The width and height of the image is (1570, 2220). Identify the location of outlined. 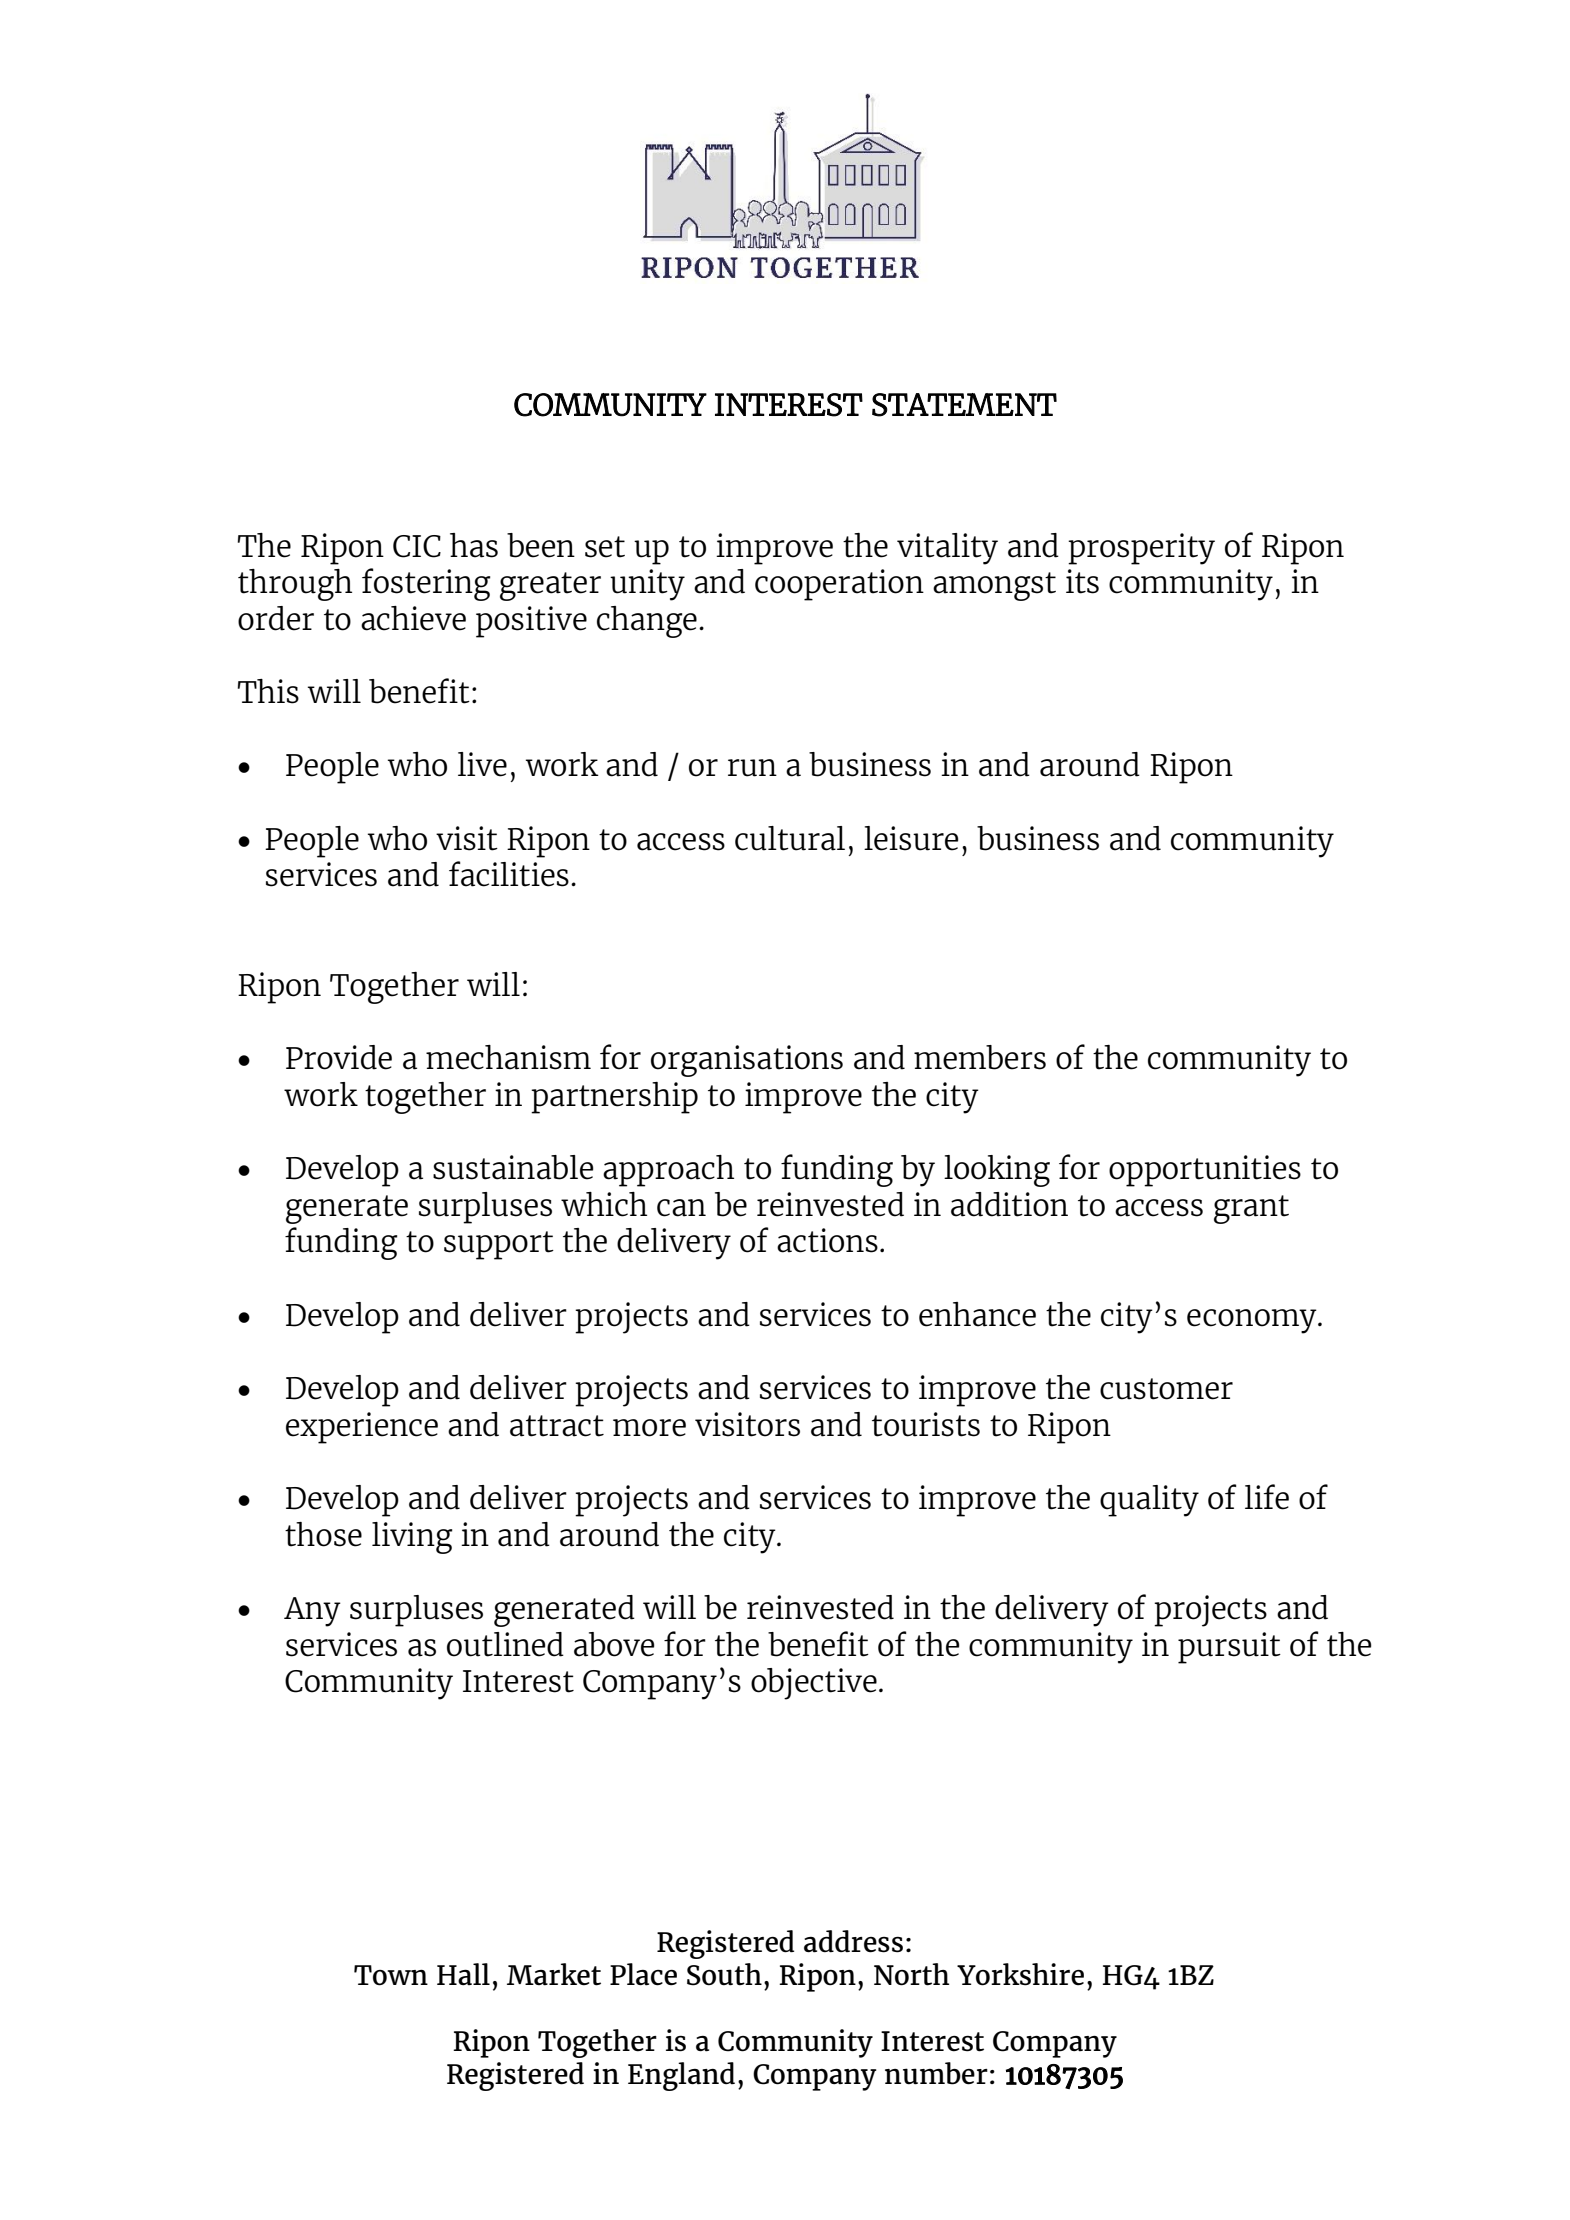
(505, 1644).
